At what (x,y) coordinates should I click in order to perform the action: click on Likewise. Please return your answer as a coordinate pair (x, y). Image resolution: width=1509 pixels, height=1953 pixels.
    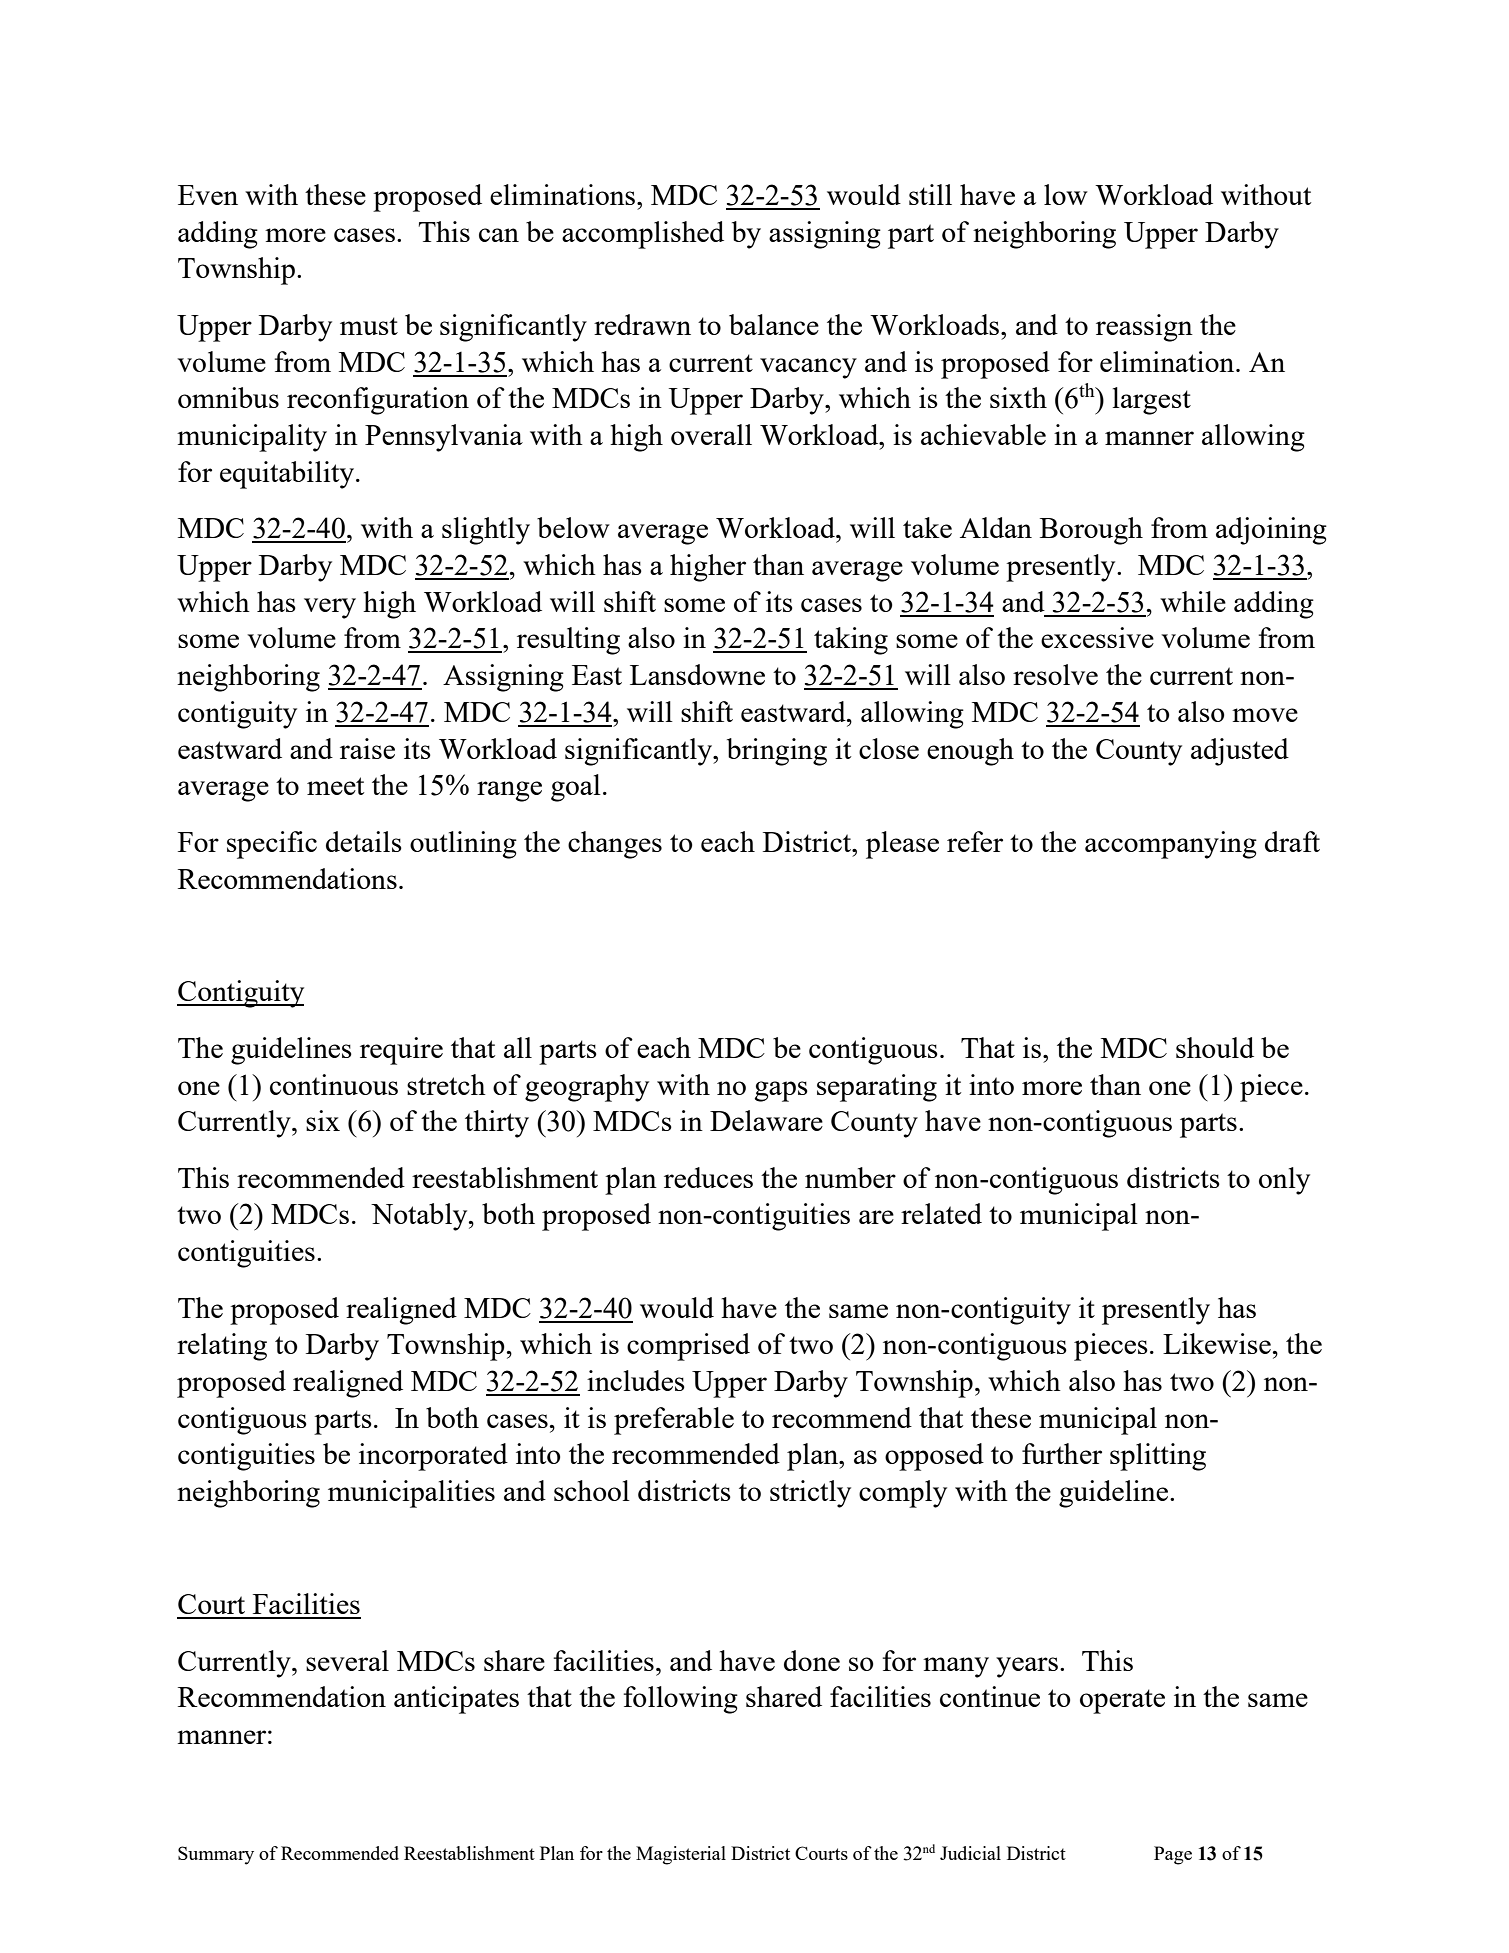
    Looking at the image, I should click on (1217, 1343).
